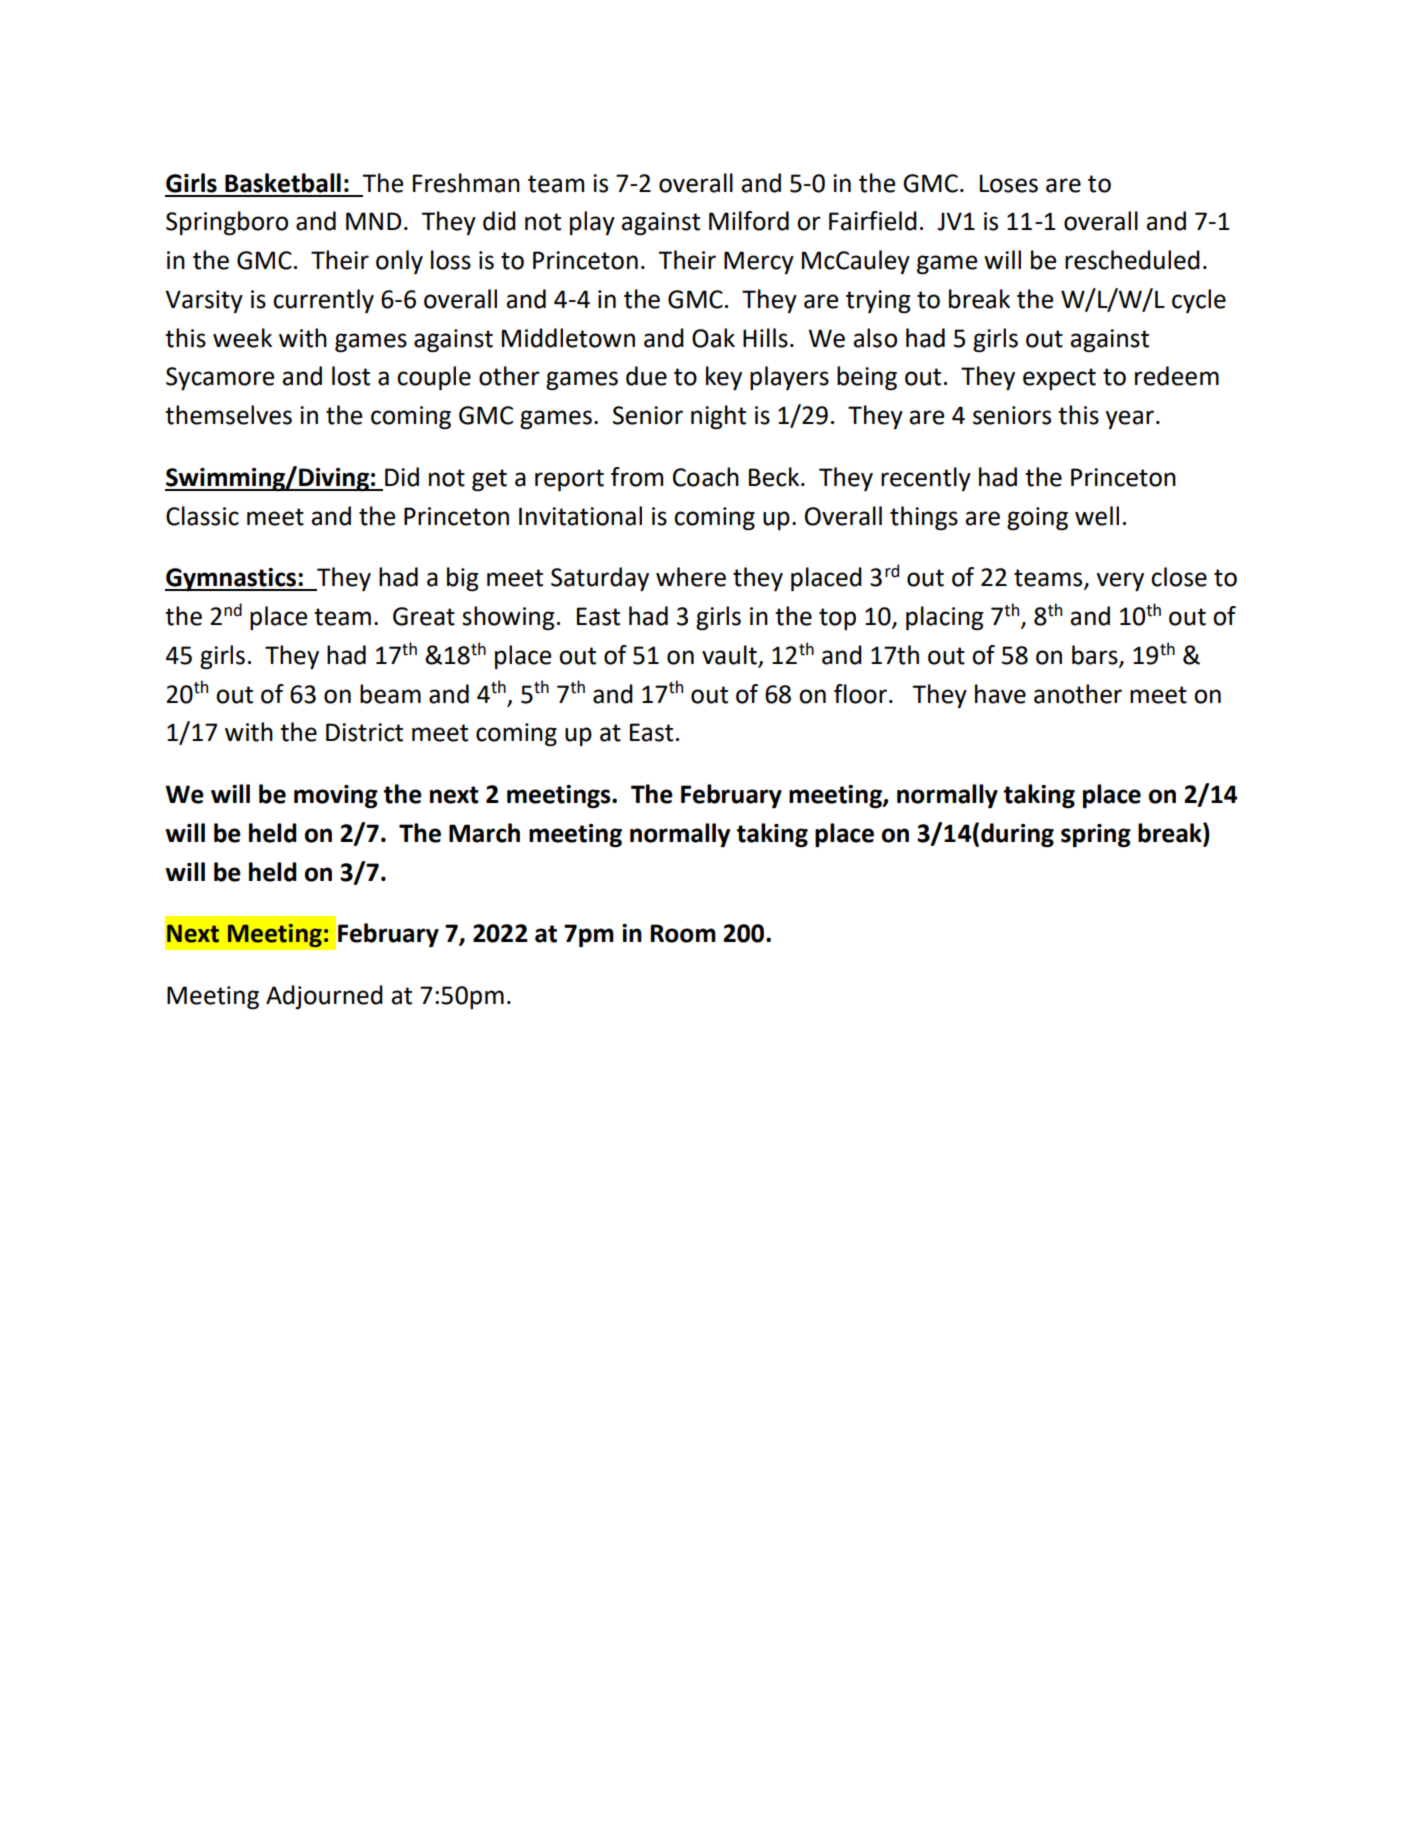 The width and height of the screenshot is (1407, 1821). I want to click on District, so click(364, 732).
